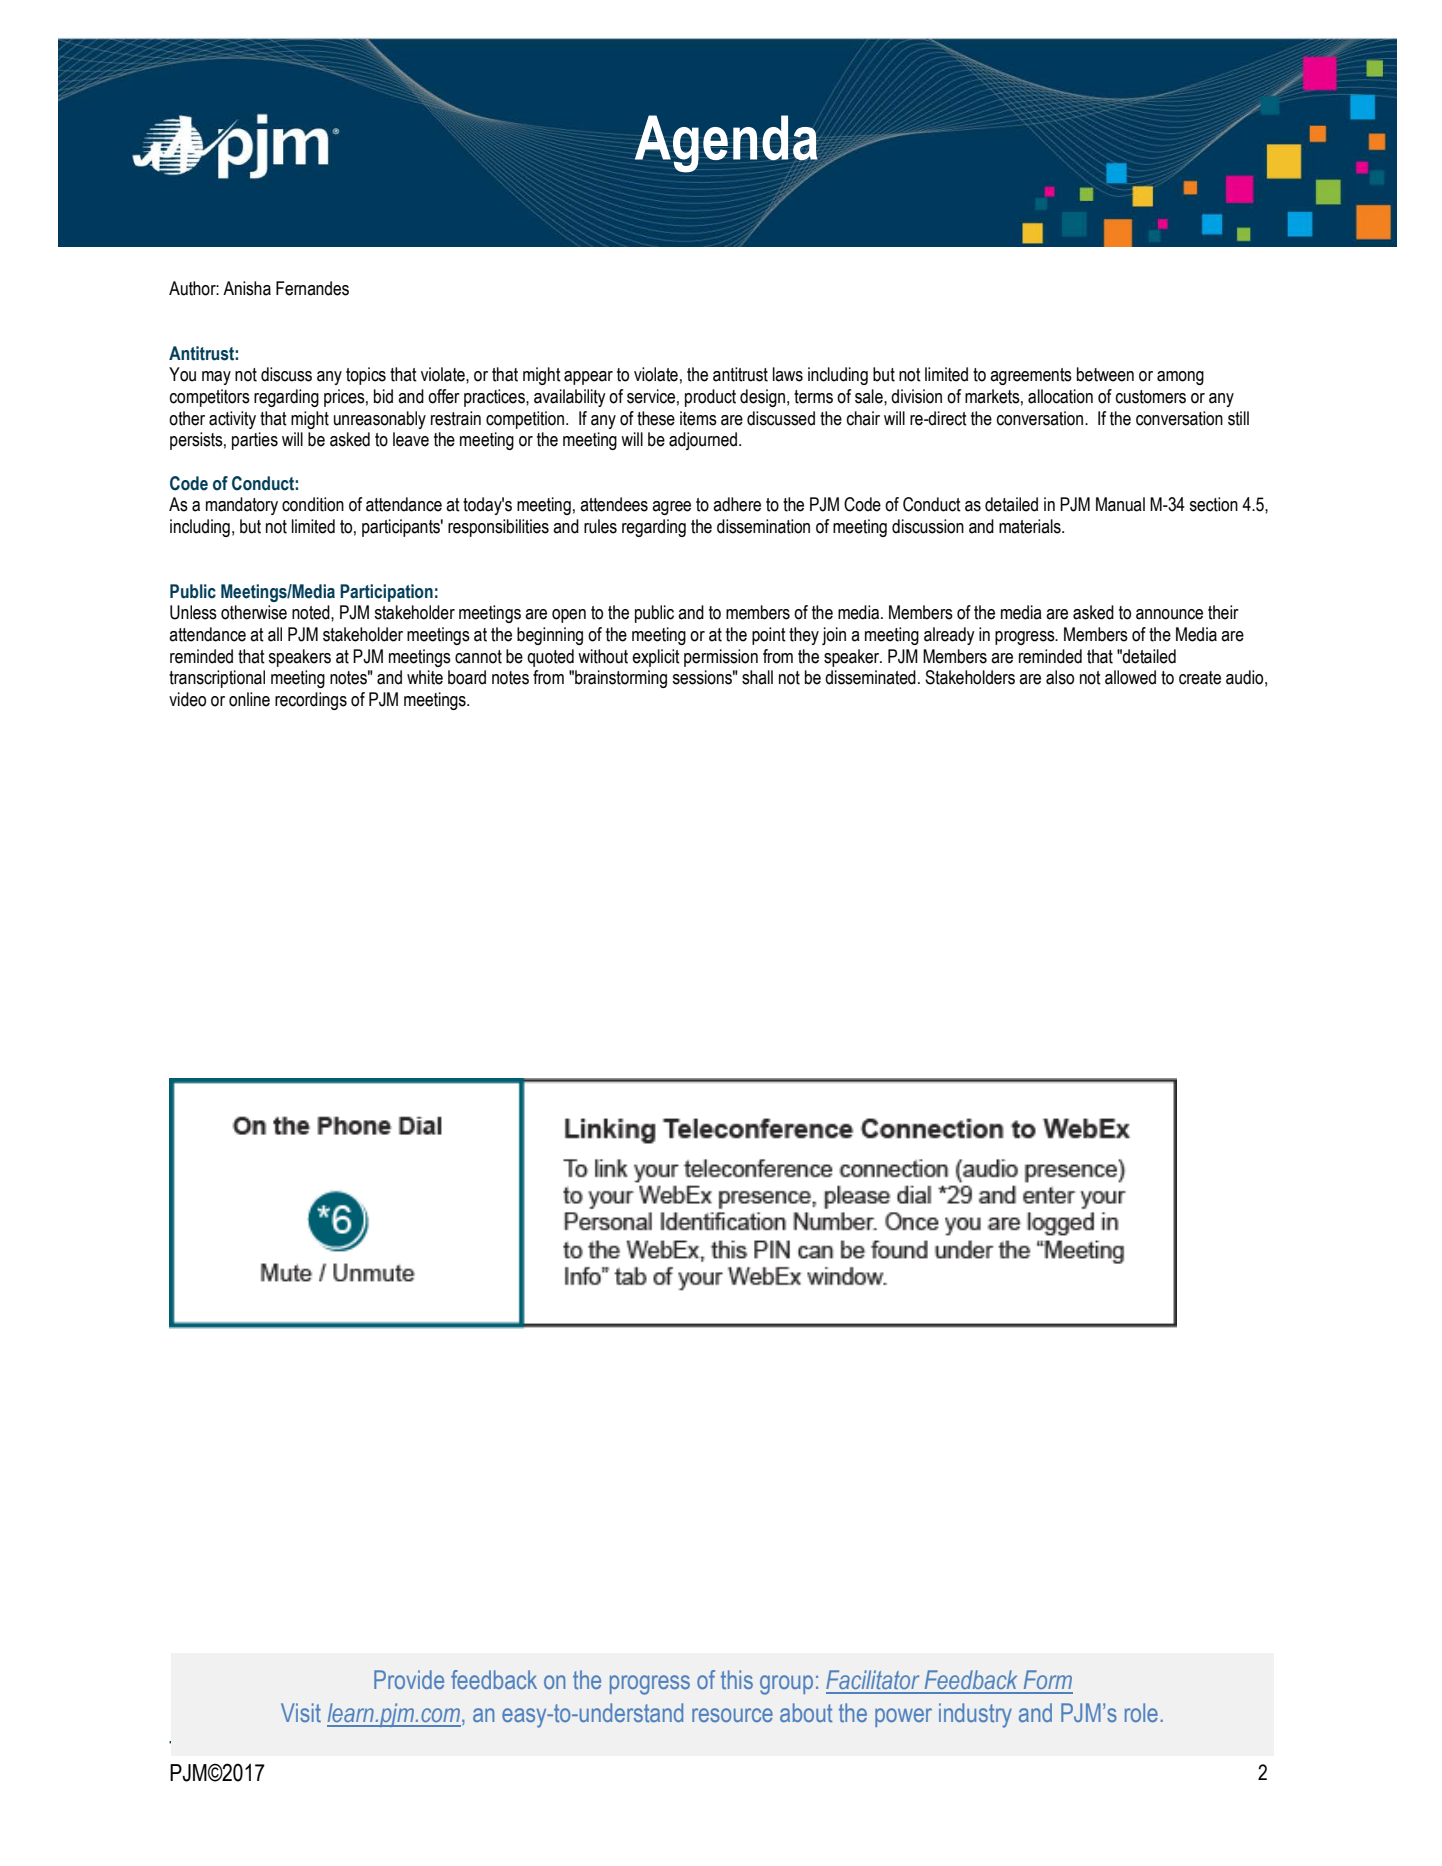  What do you see at coordinates (409, 1679) in the screenshot?
I see `Provide` at bounding box center [409, 1679].
